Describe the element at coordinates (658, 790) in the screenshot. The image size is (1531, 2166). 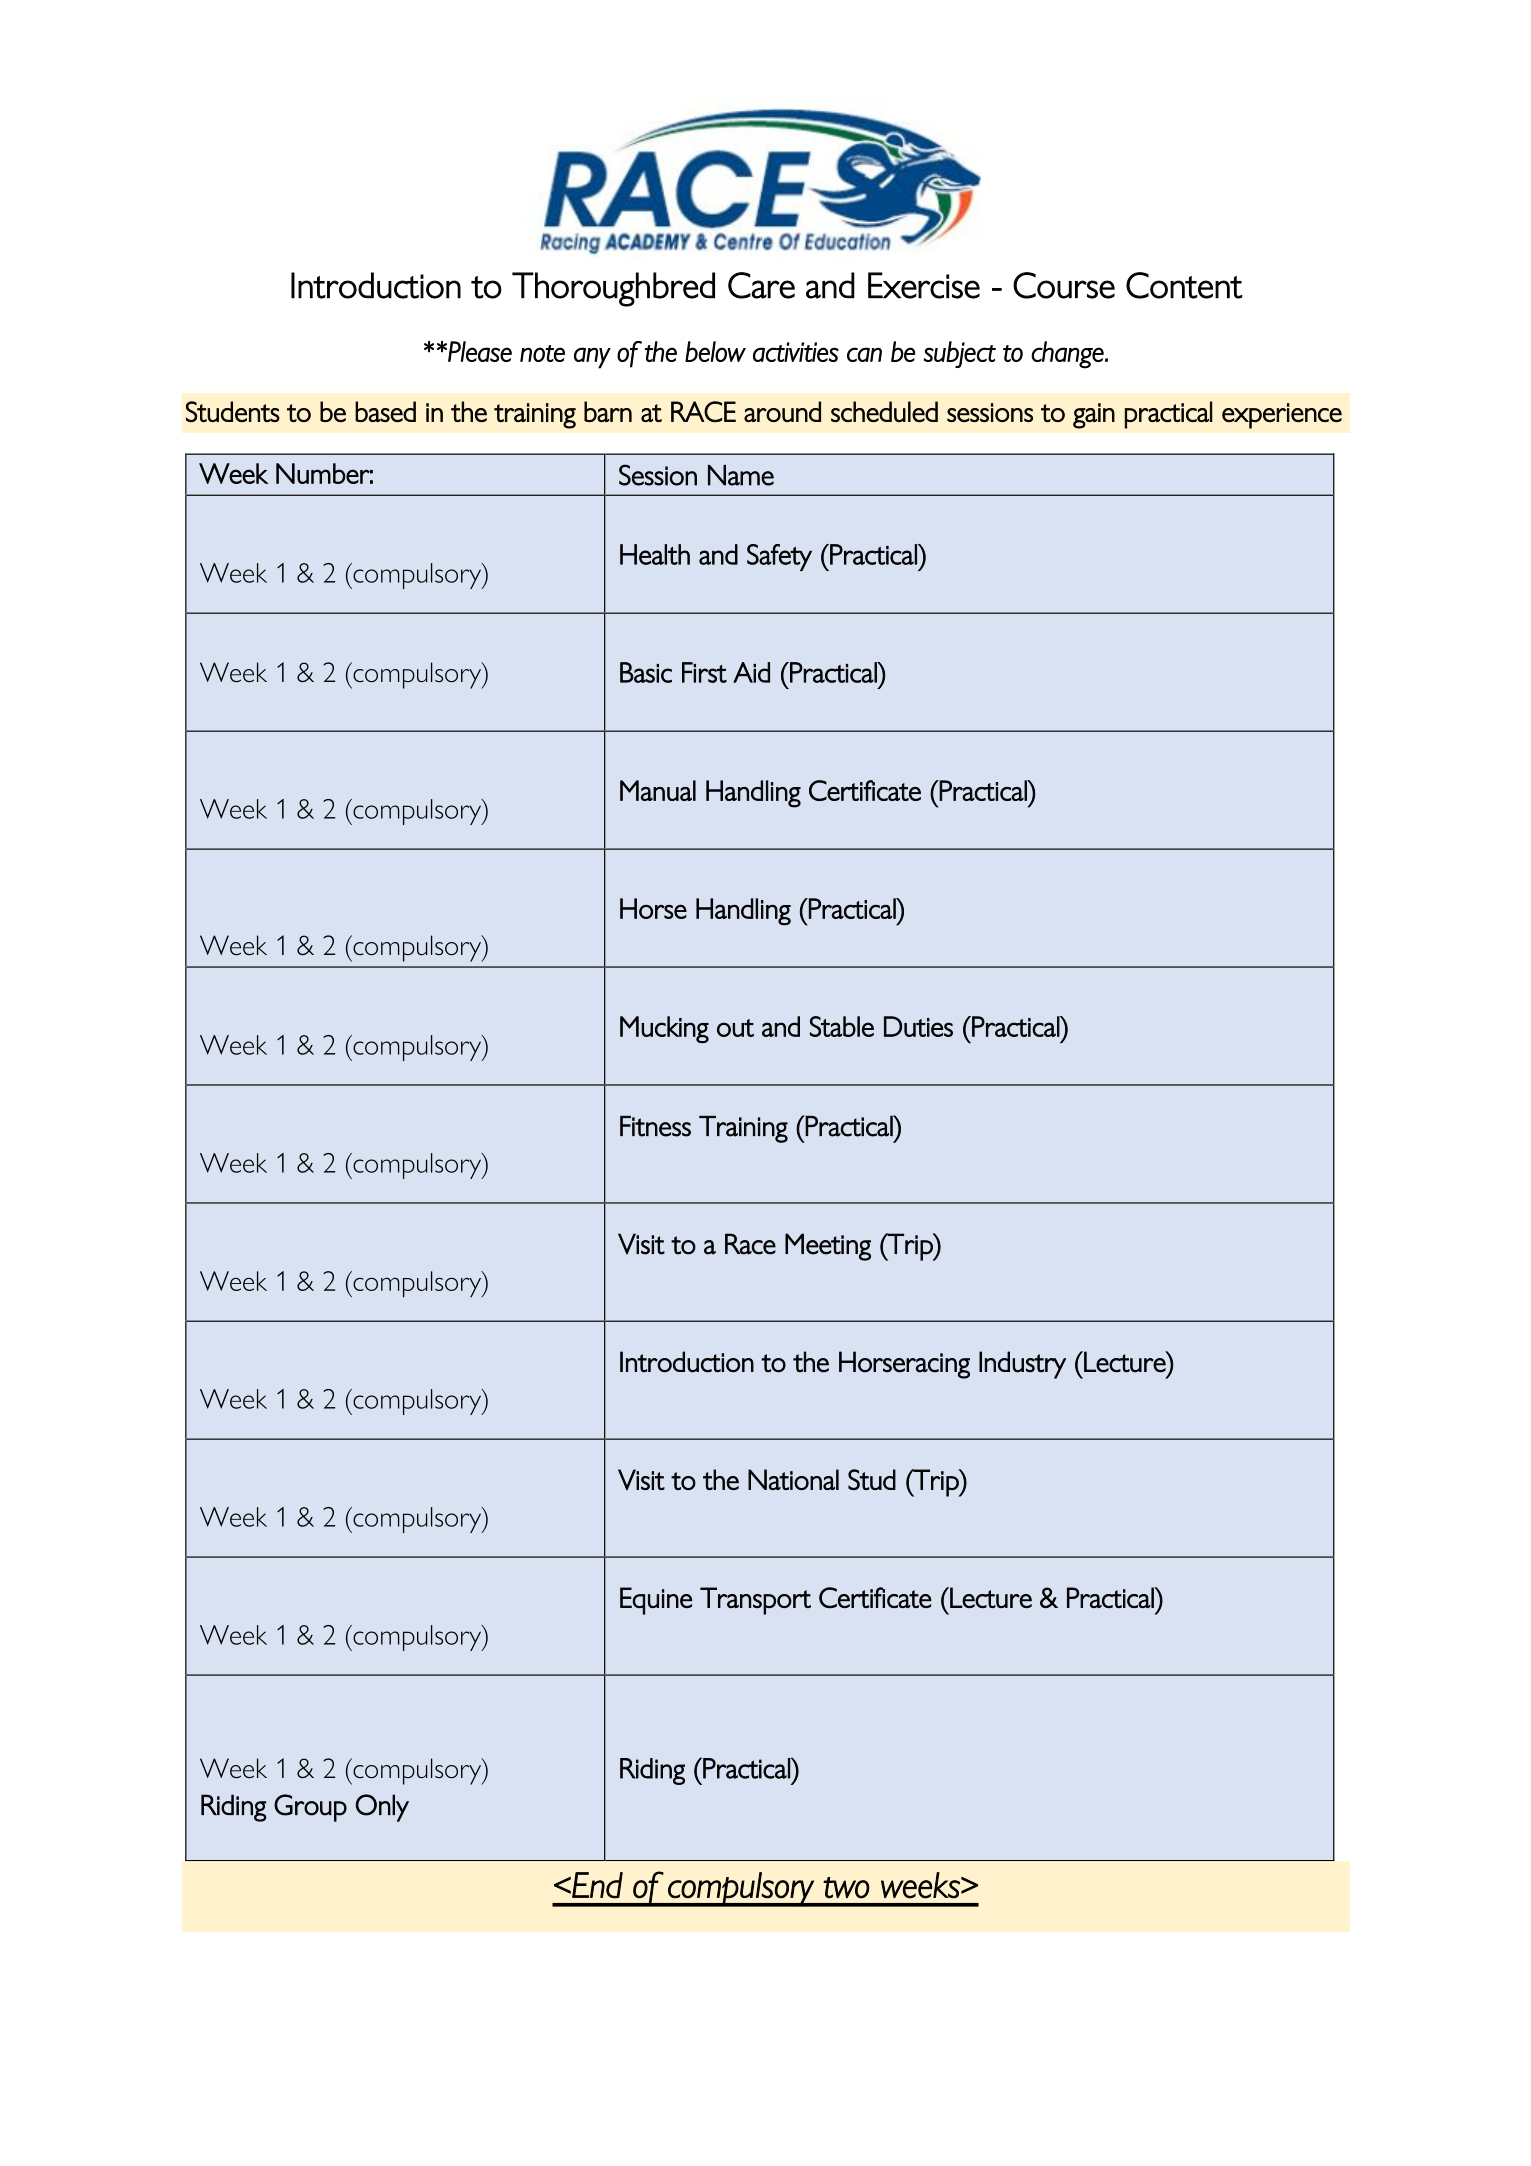
I see `Manual` at that location.
